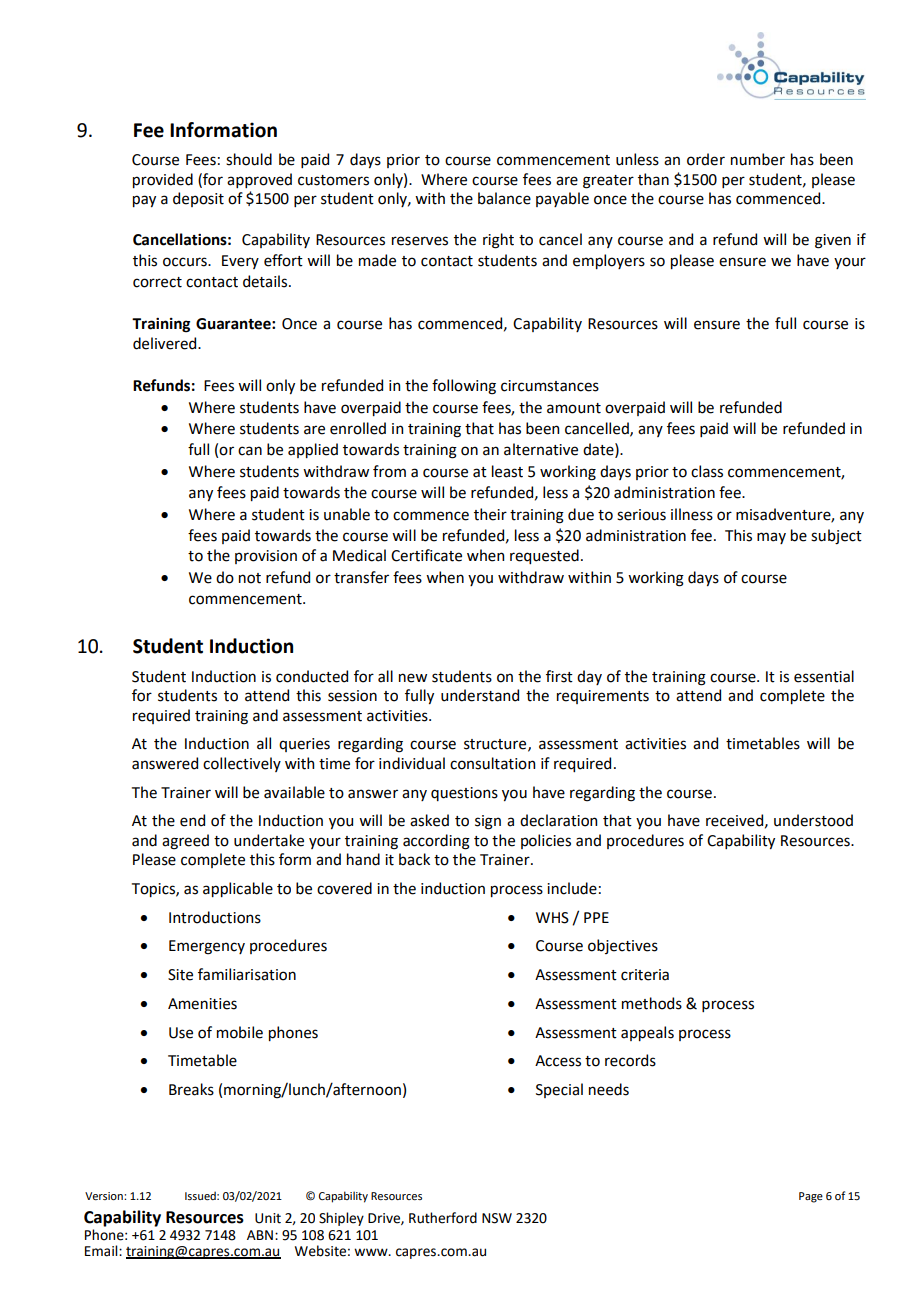  I want to click on collectively, so click(242, 764).
